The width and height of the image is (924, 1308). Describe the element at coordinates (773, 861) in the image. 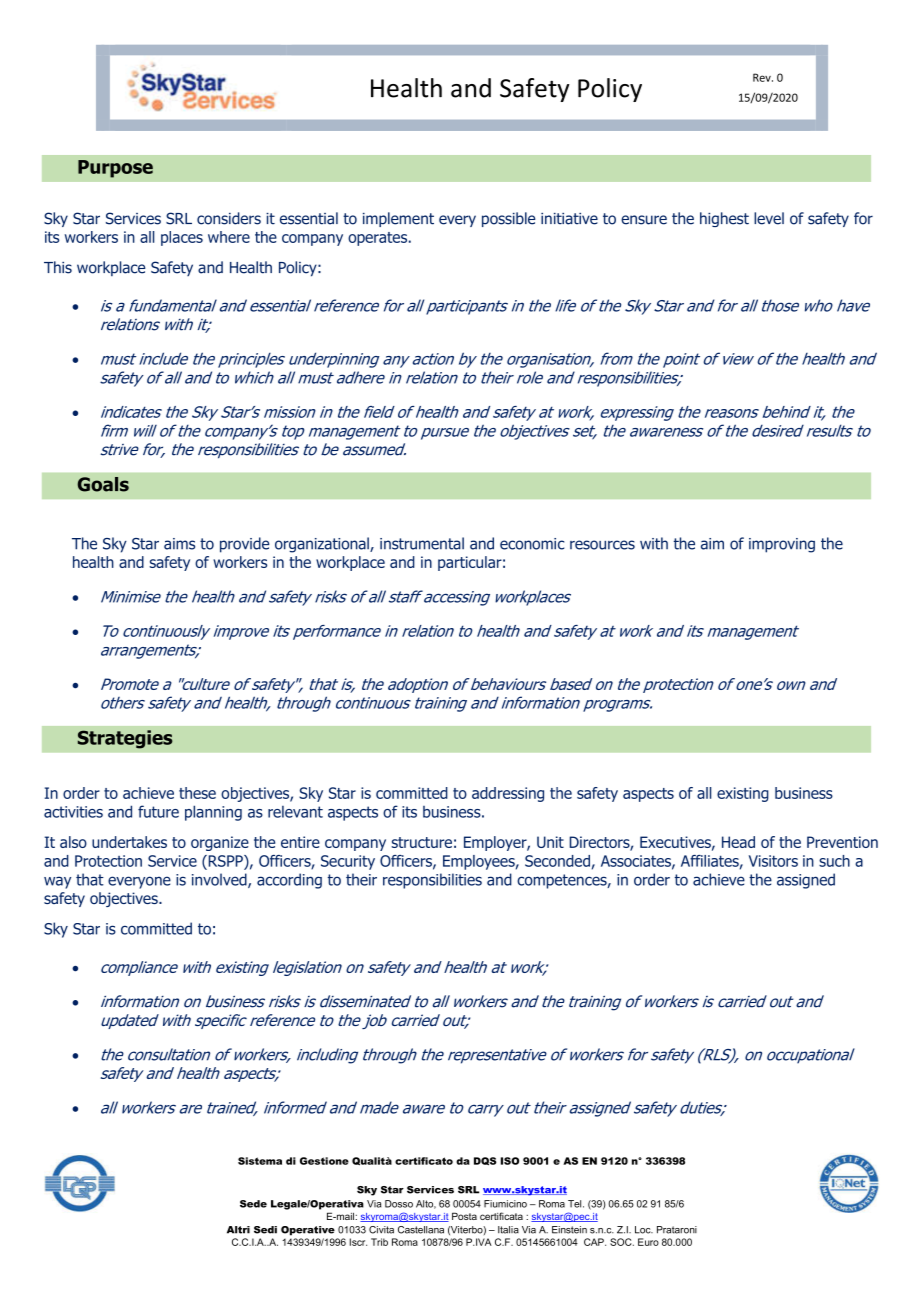

I see `Visitors` at that location.
